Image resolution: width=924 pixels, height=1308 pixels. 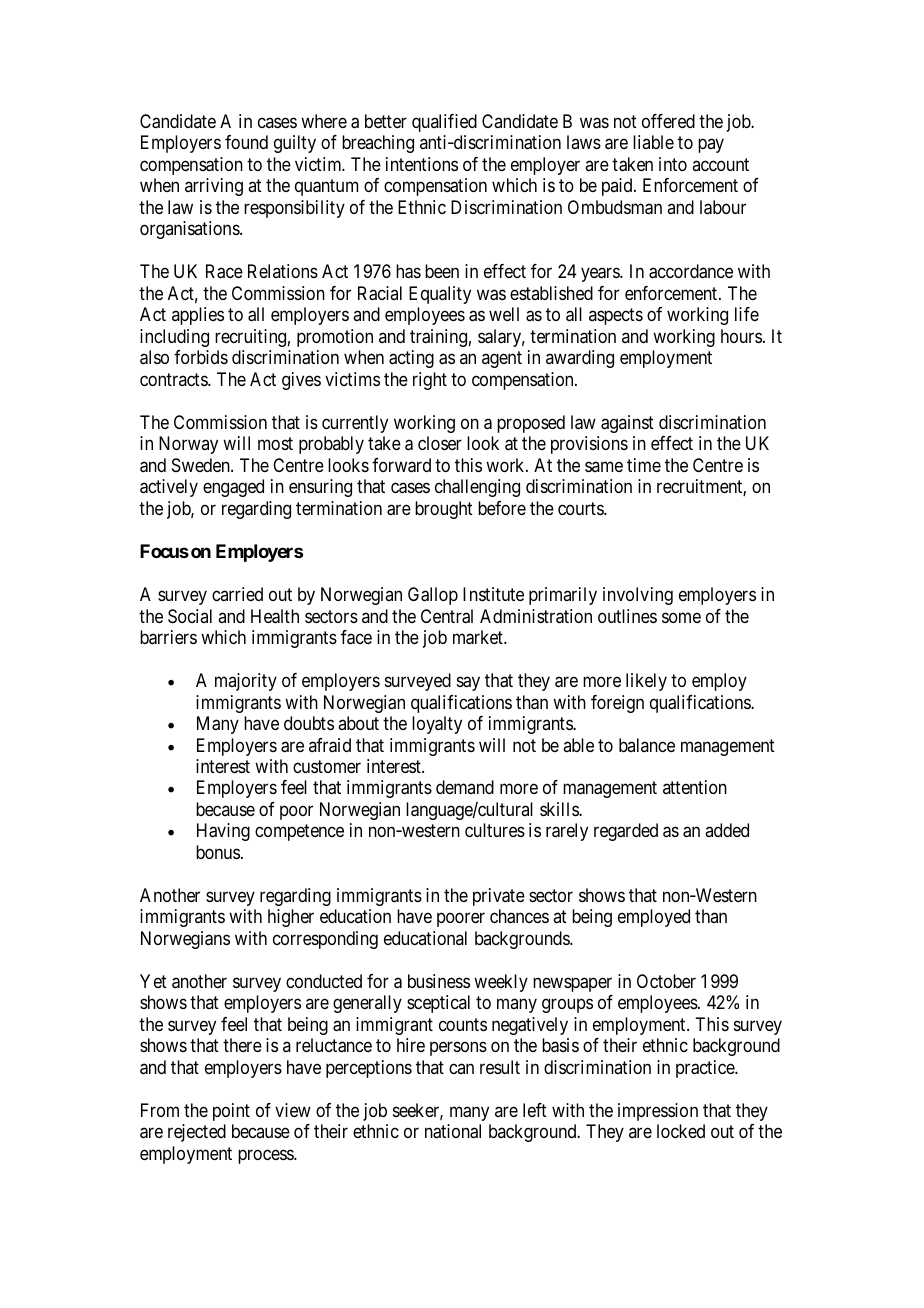 I want to click on balance, so click(x=647, y=745).
